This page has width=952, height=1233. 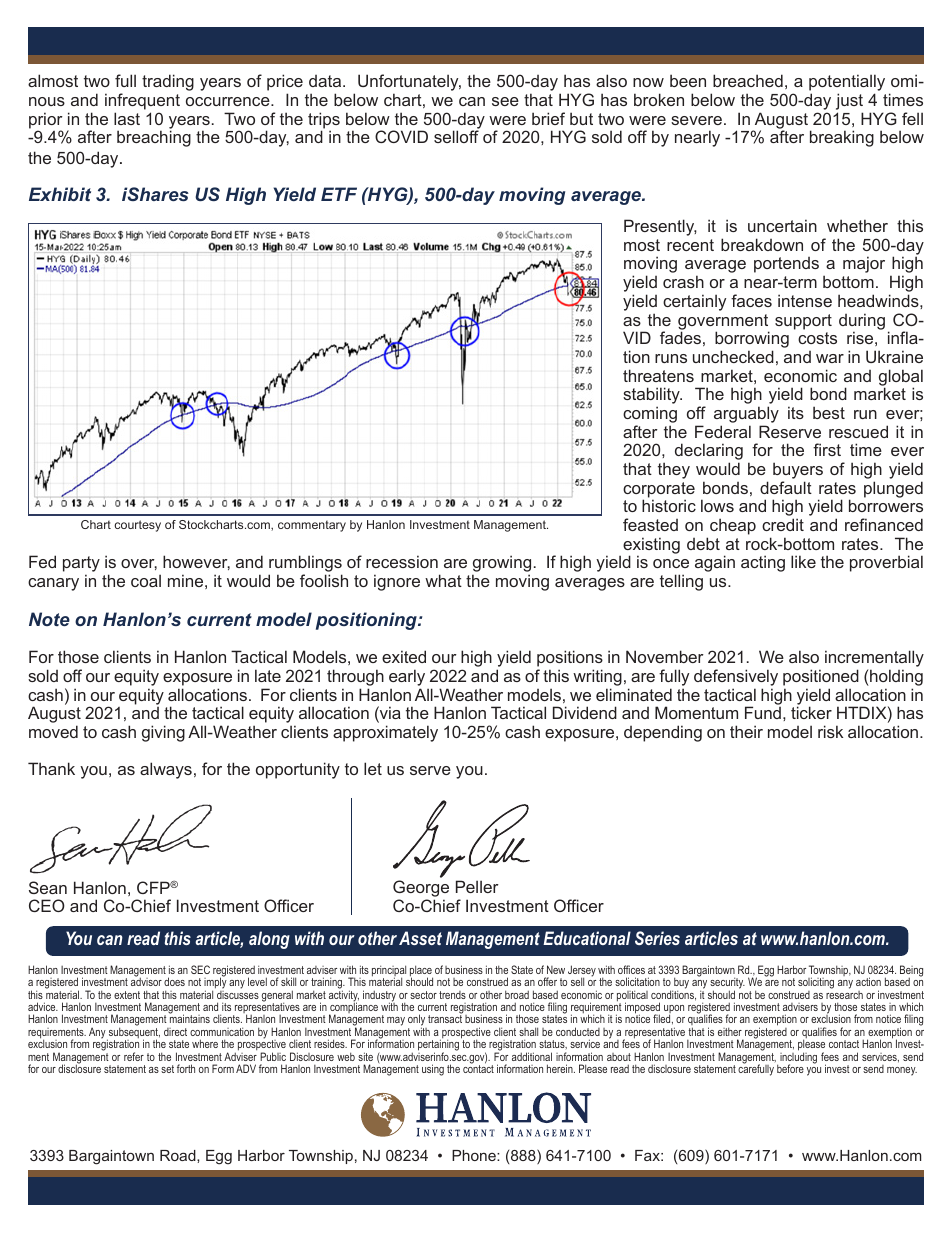 I want to click on forth, so click(x=186, y=1068).
